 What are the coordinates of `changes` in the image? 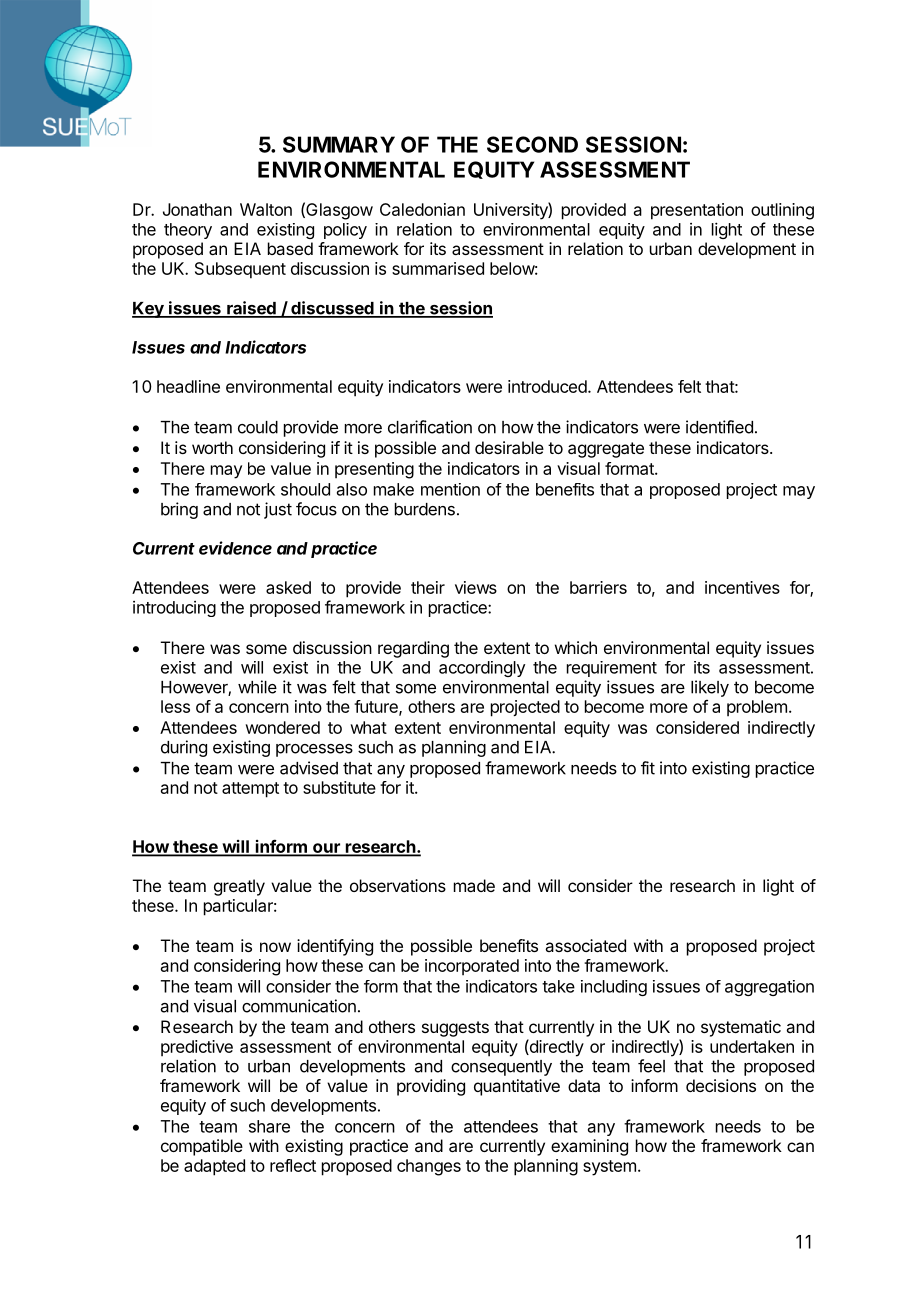 It's located at (429, 1167).
